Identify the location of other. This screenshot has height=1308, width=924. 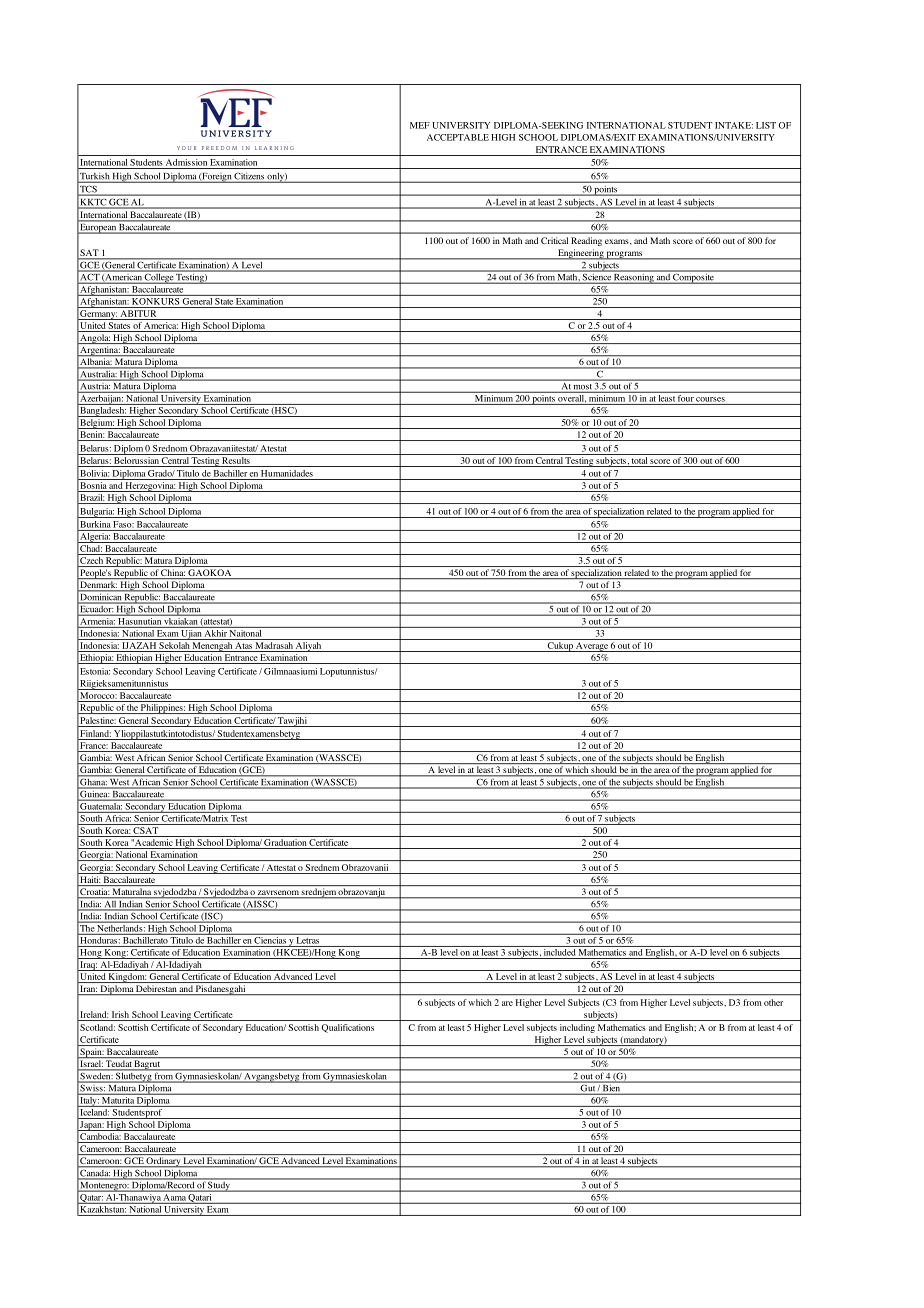
(773, 1002).
